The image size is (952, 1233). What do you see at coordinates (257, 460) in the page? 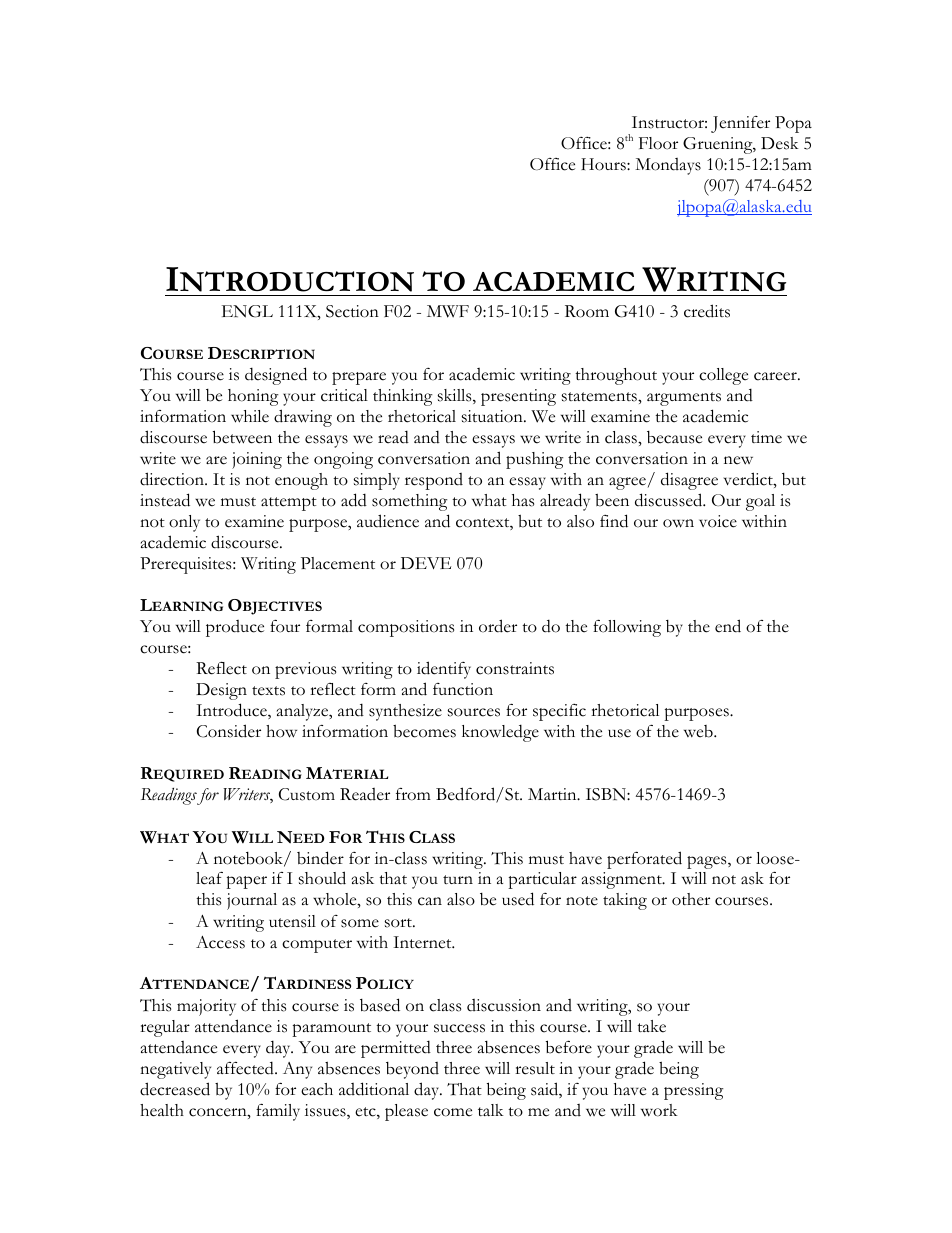
I see `joining` at bounding box center [257, 460].
